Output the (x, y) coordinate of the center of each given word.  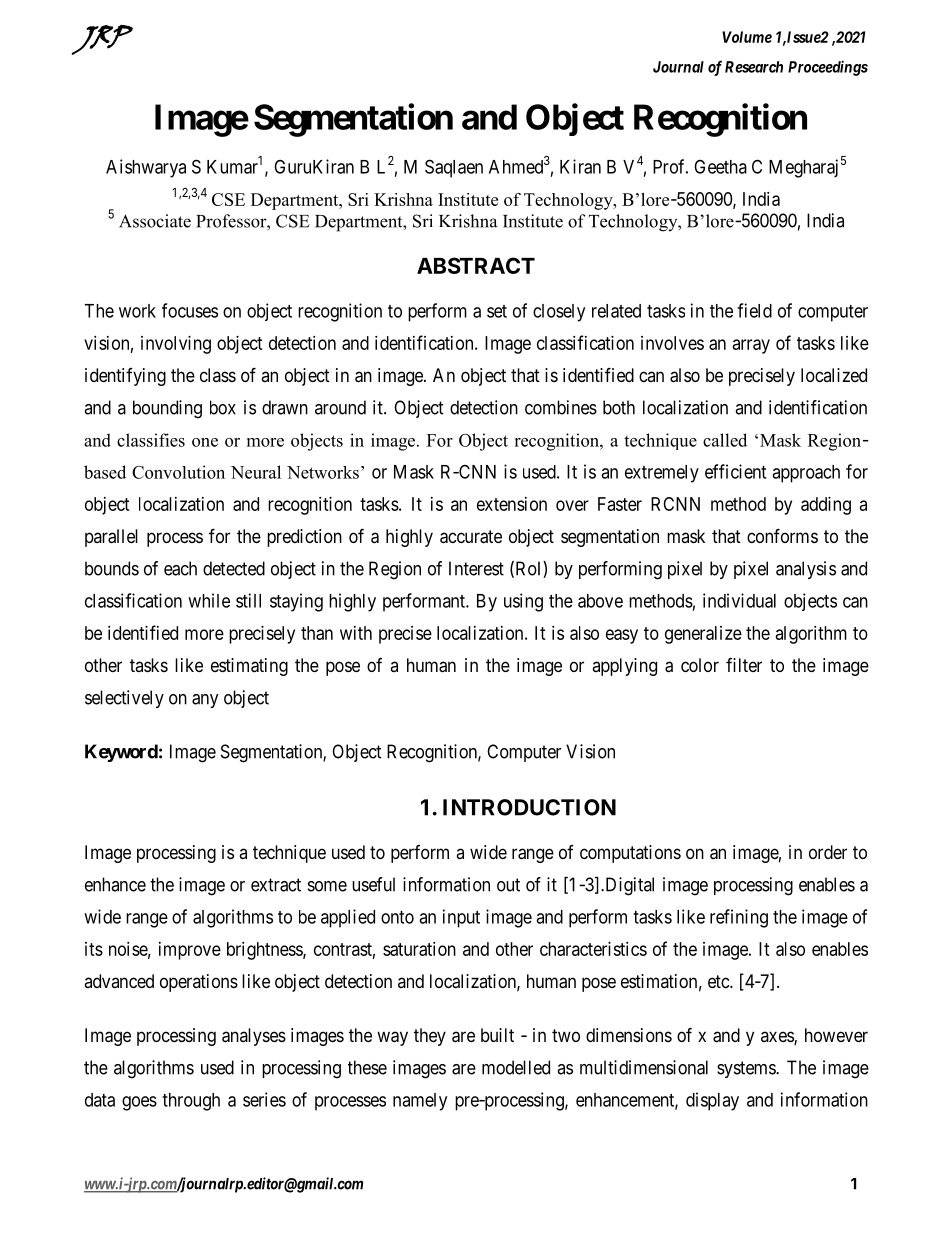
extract (276, 885)
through (191, 1102)
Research (754, 67)
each (180, 568)
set (497, 311)
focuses (190, 310)
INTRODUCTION (529, 807)
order (828, 852)
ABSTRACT (476, 265)
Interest (476, 568)
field (754, 310)
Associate (155, 221)
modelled (516, 1067)
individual (739, 600)
